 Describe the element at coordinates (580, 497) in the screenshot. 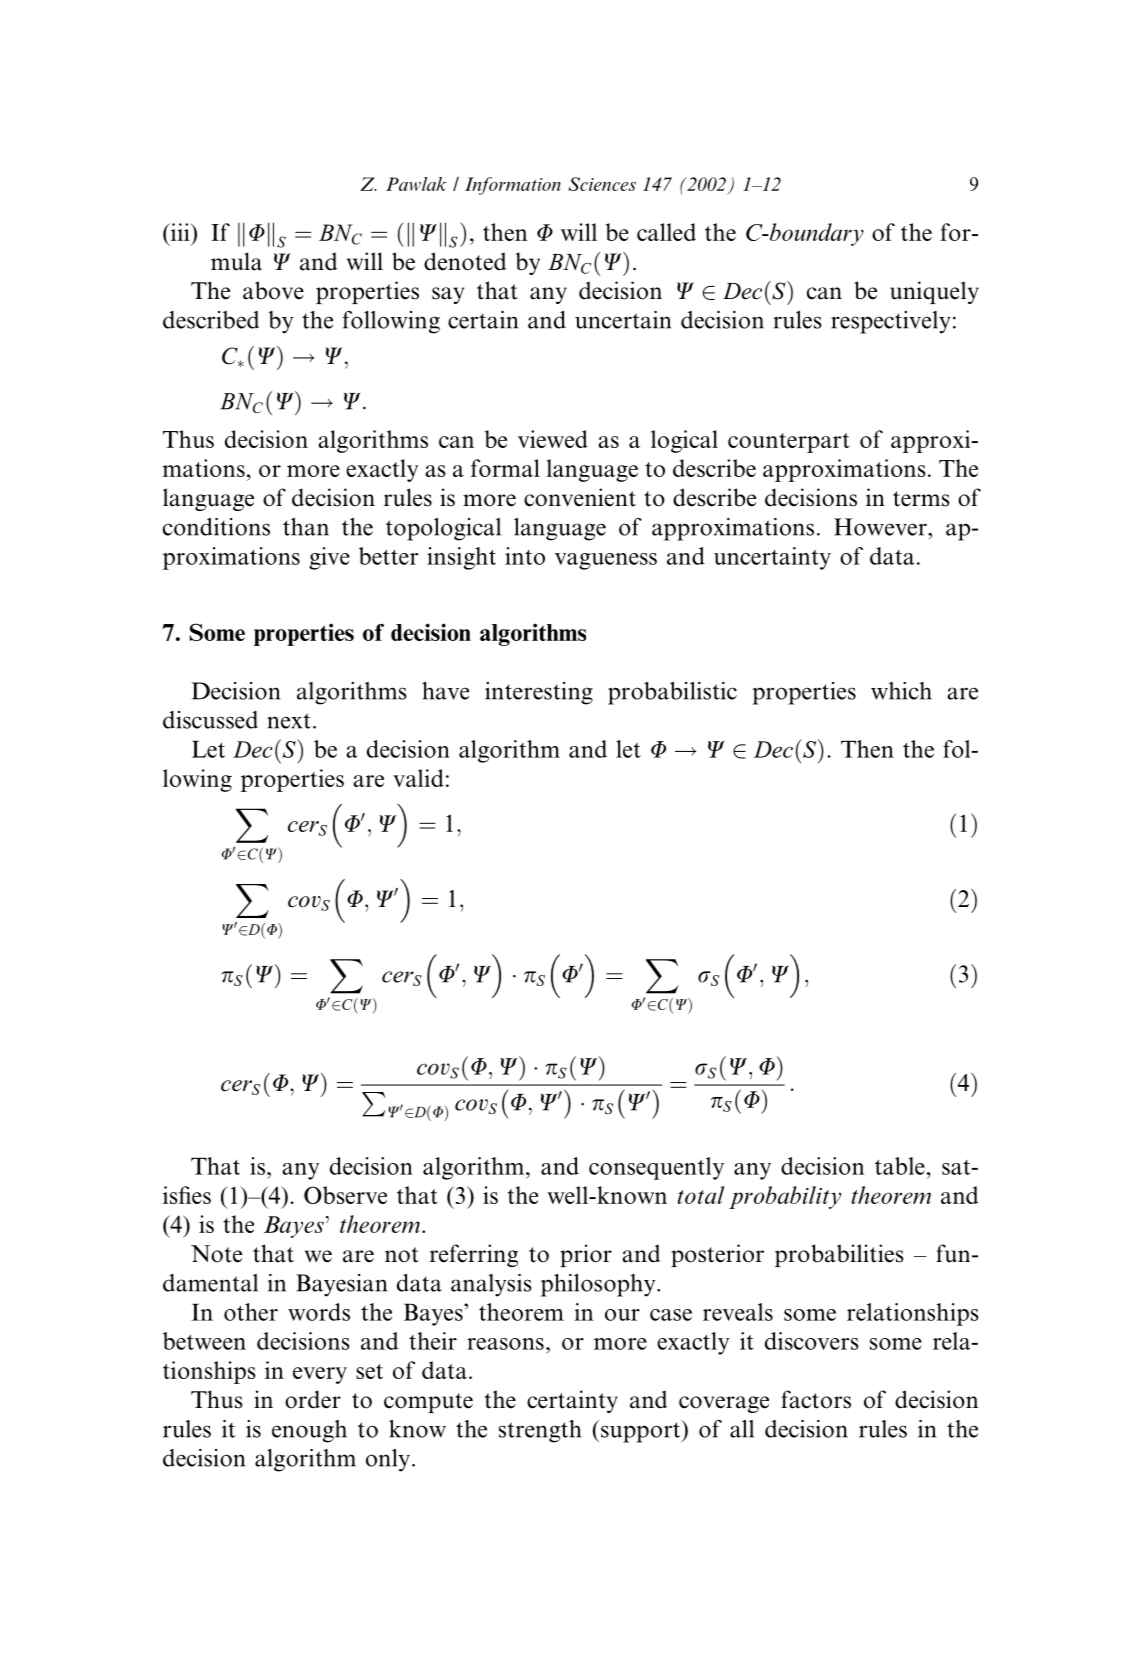

I see `convenient` at that location.
